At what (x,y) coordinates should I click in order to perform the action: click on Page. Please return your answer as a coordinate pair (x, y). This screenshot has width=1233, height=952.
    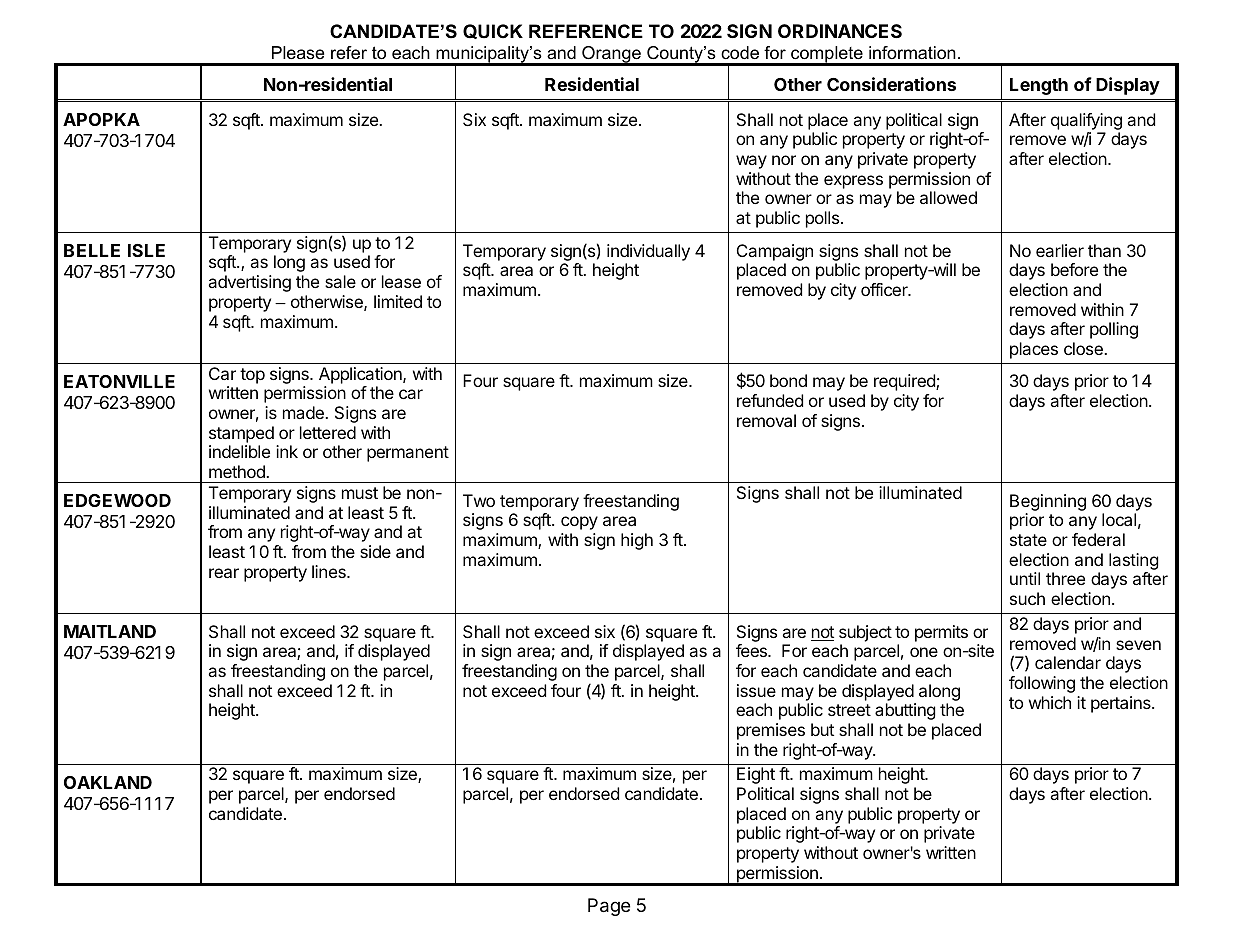
    Looking at the image, I should click on (609, 907).
